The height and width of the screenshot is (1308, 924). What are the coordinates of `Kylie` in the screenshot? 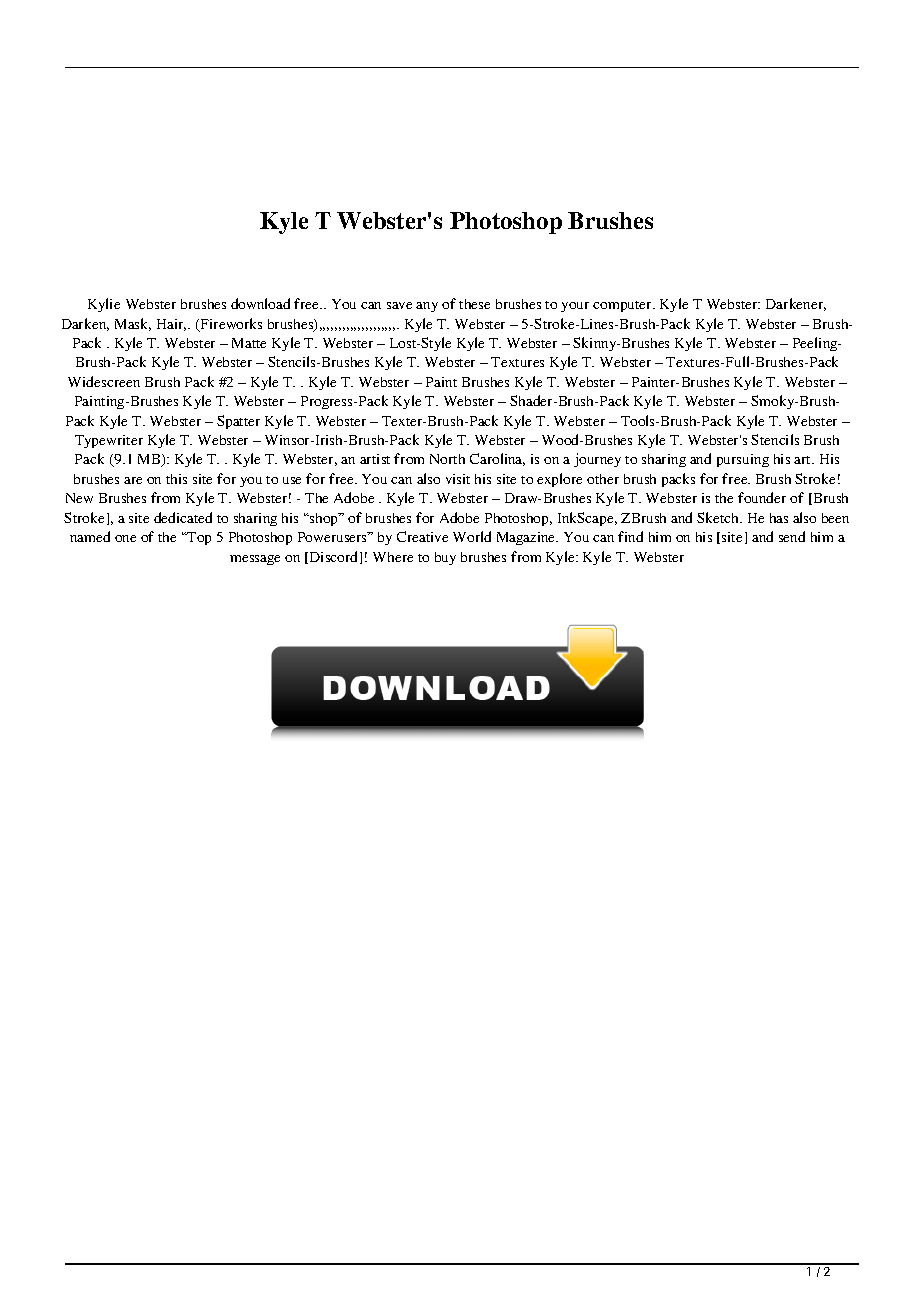 It's located at (104, 305).
